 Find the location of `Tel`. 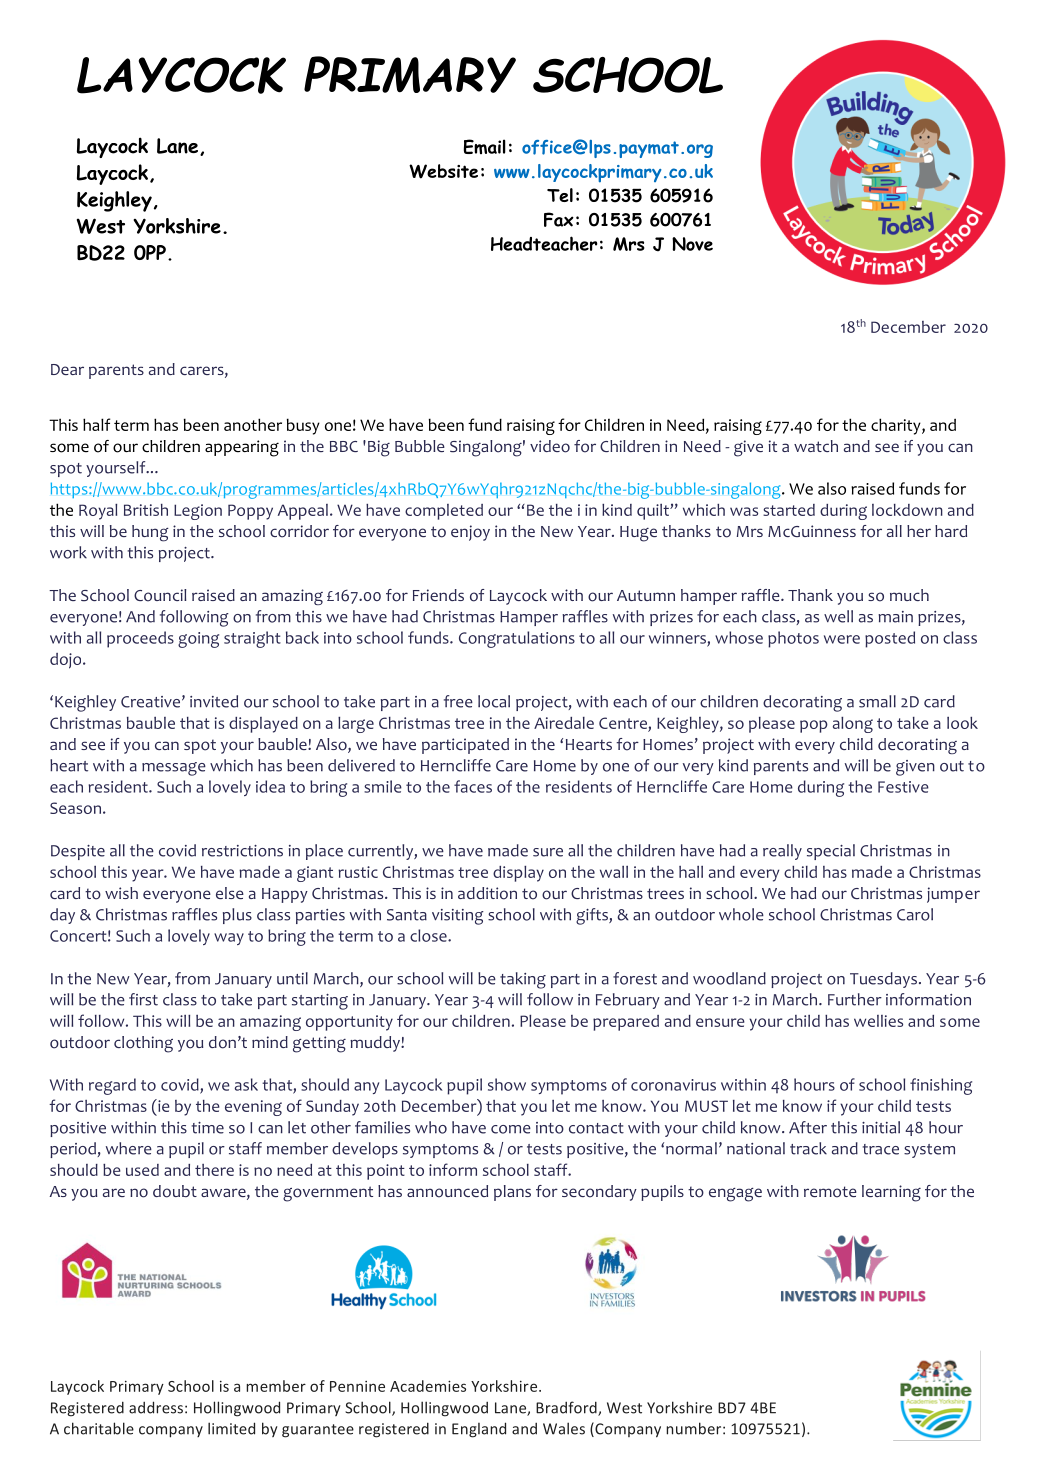

Tel is located at coordinates (560, 195).
